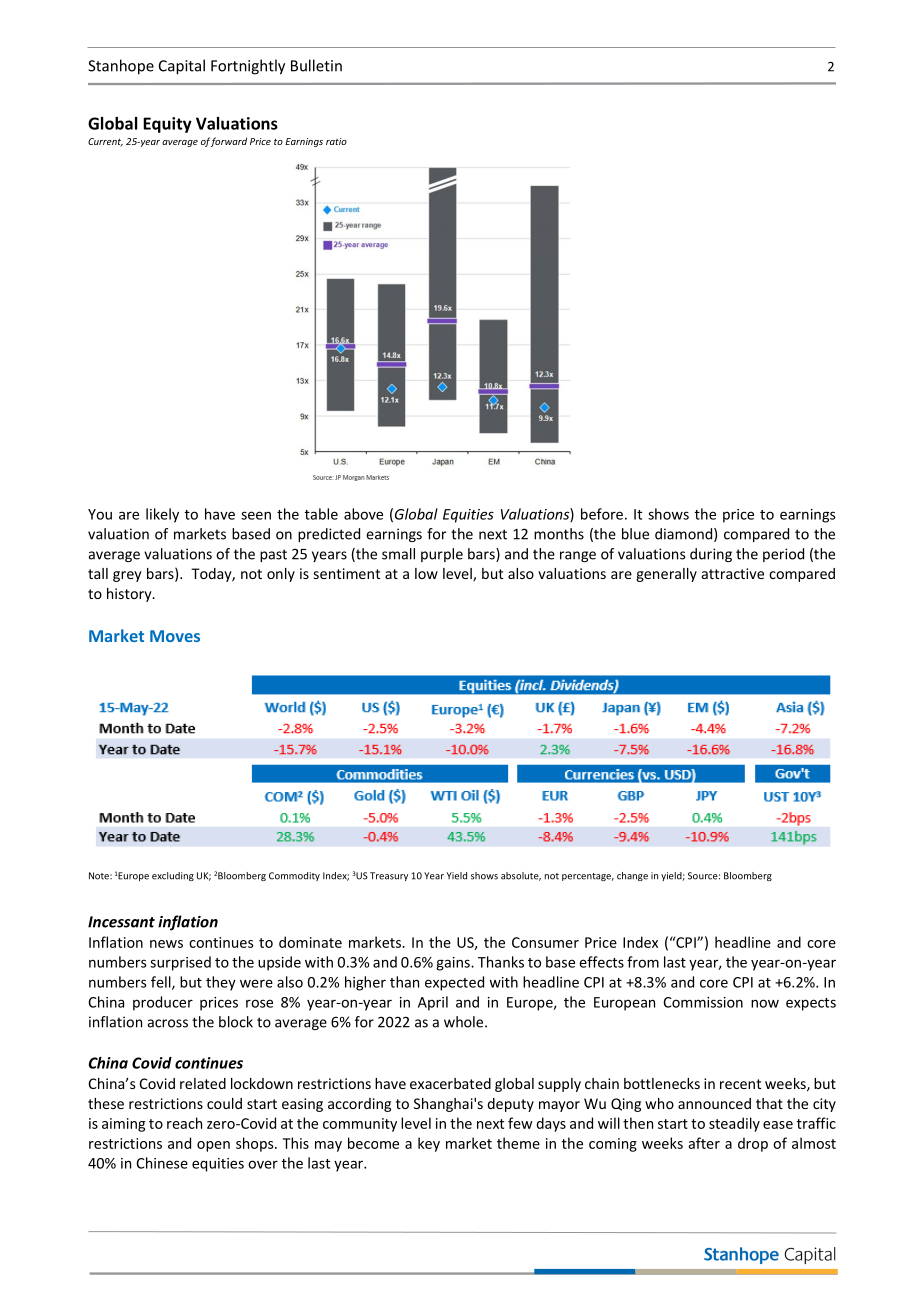  What do you see at coordinates (162, 515) in the screenshot?
I see `likely` at bounding box center [162, 515].
